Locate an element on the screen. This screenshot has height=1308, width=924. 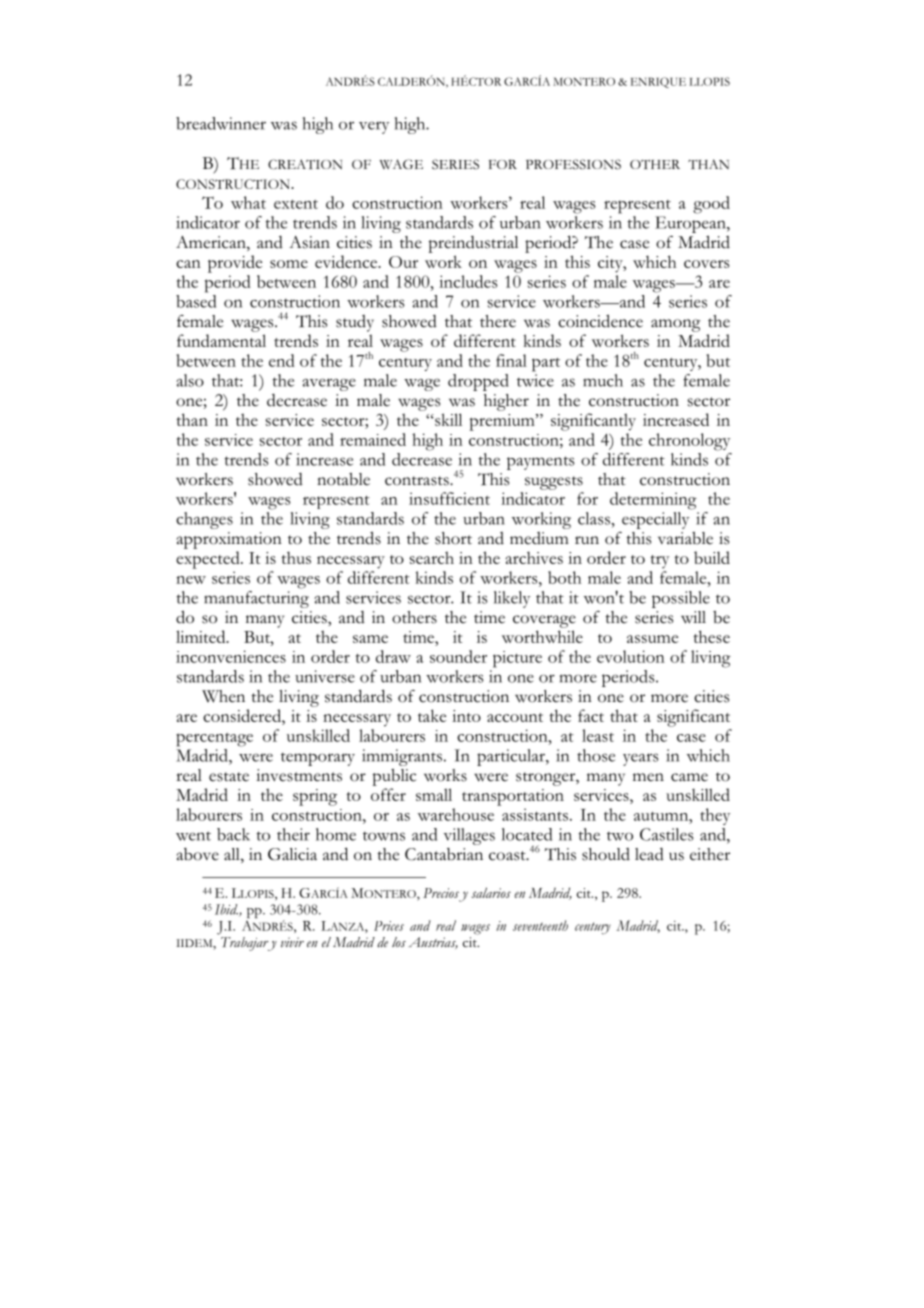
very is located at coordinates (374, 128).
